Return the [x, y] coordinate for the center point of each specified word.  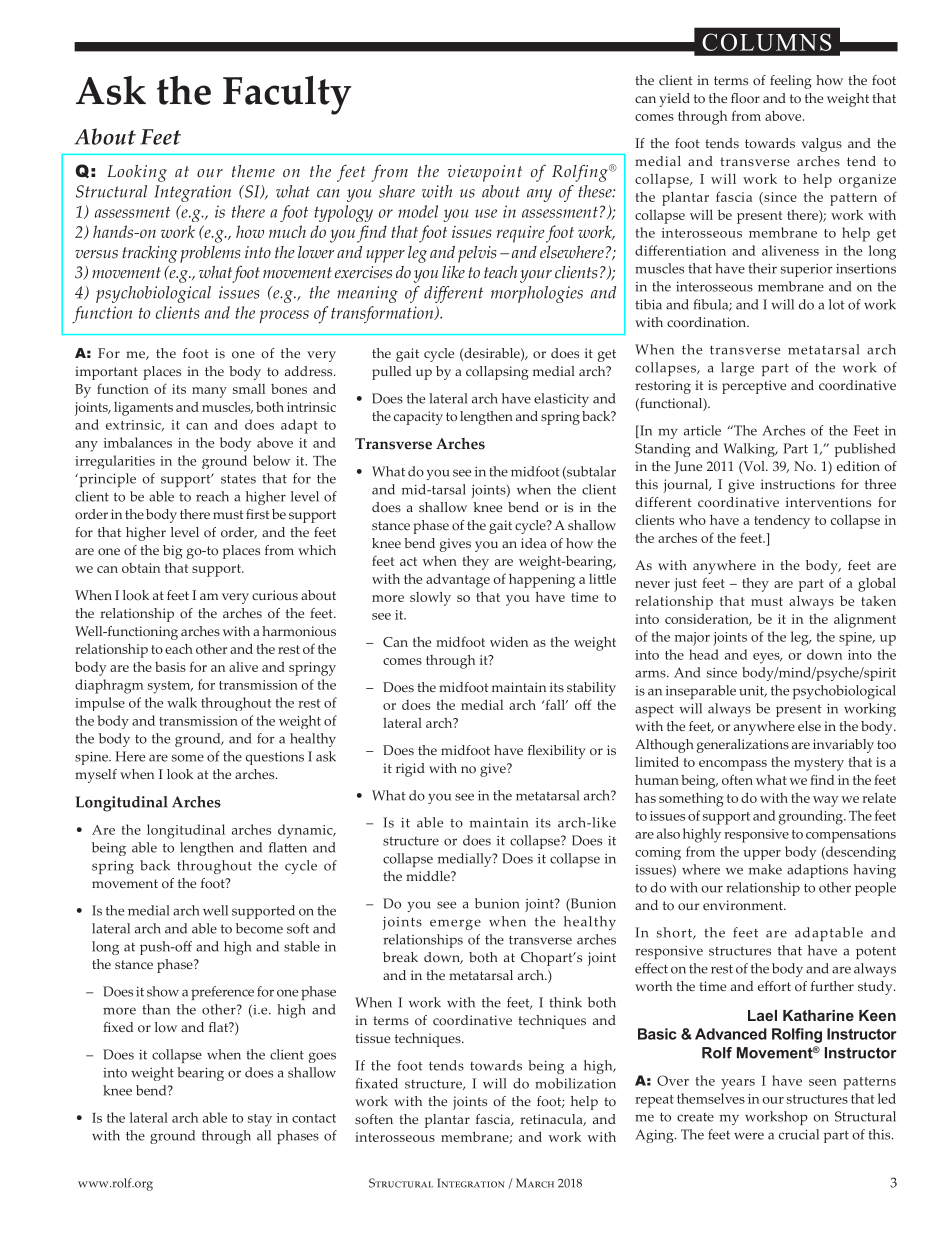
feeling [791, 82]
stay [260, 1120]
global [877, 584]
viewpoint [485, 173]
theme [253, 171]
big [173, 552]
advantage [458, 580]
